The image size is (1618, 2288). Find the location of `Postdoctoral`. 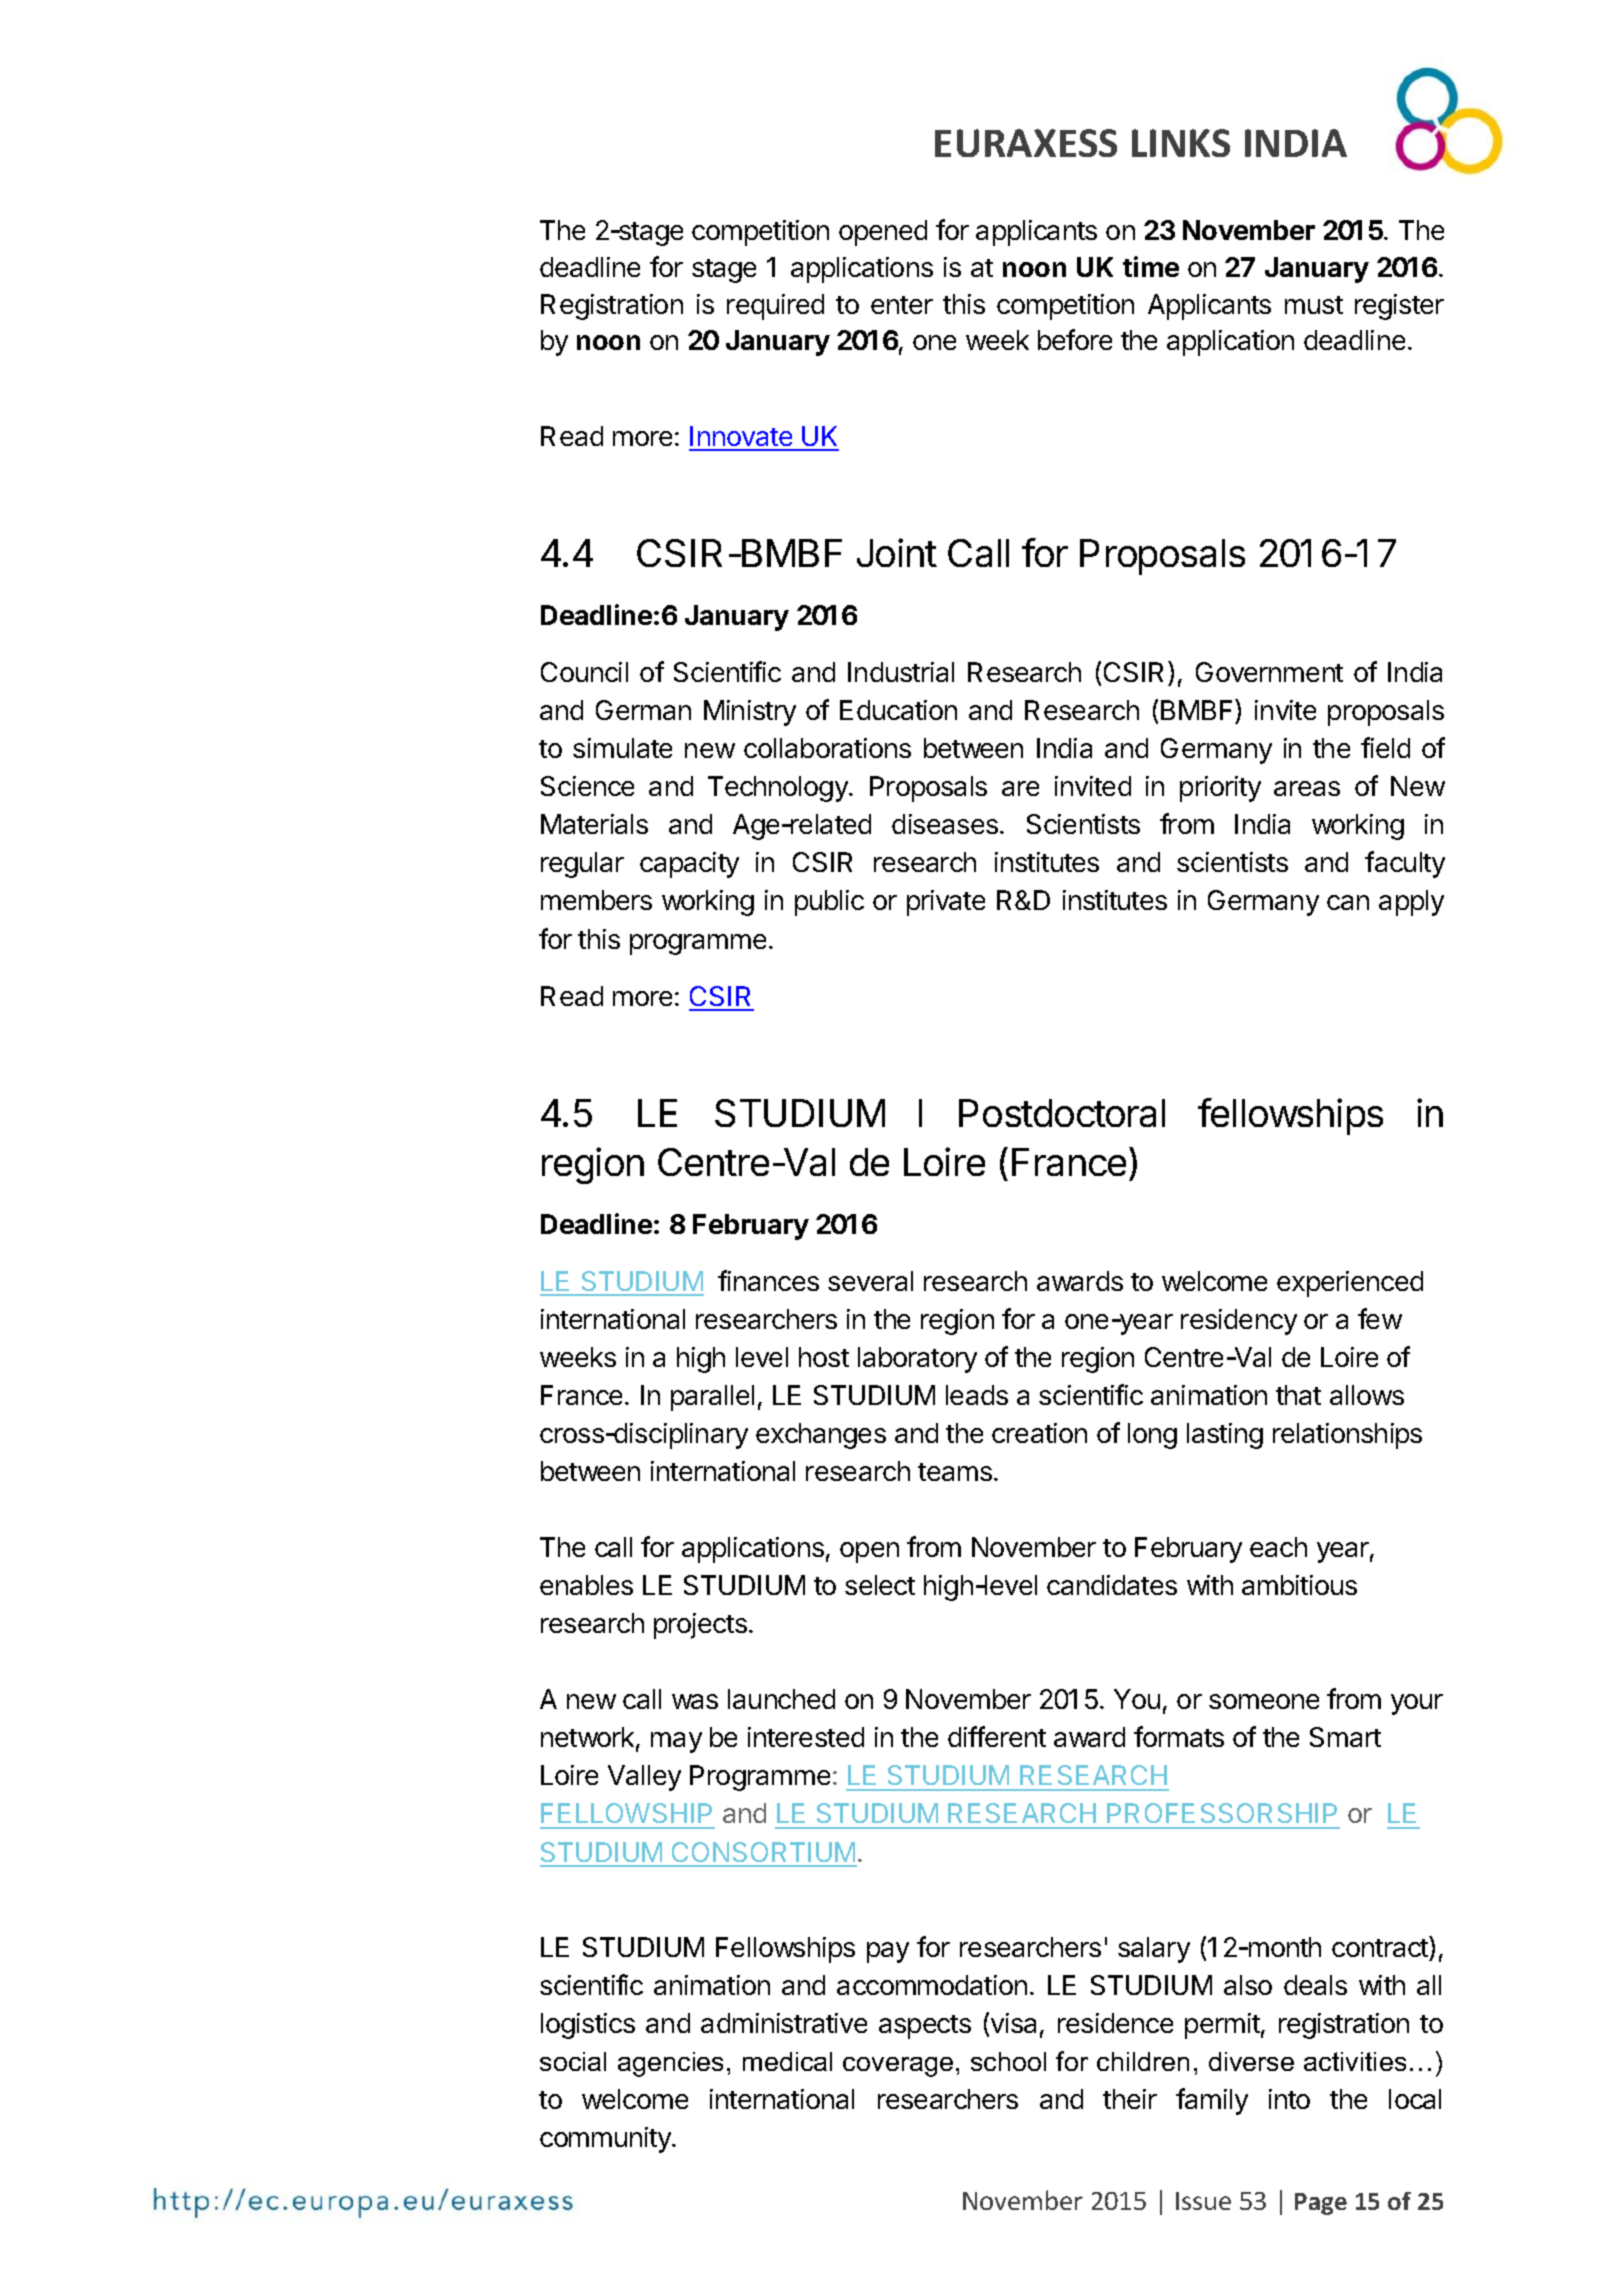

Postdoctoral is located at coordinates (1062, 1113).
